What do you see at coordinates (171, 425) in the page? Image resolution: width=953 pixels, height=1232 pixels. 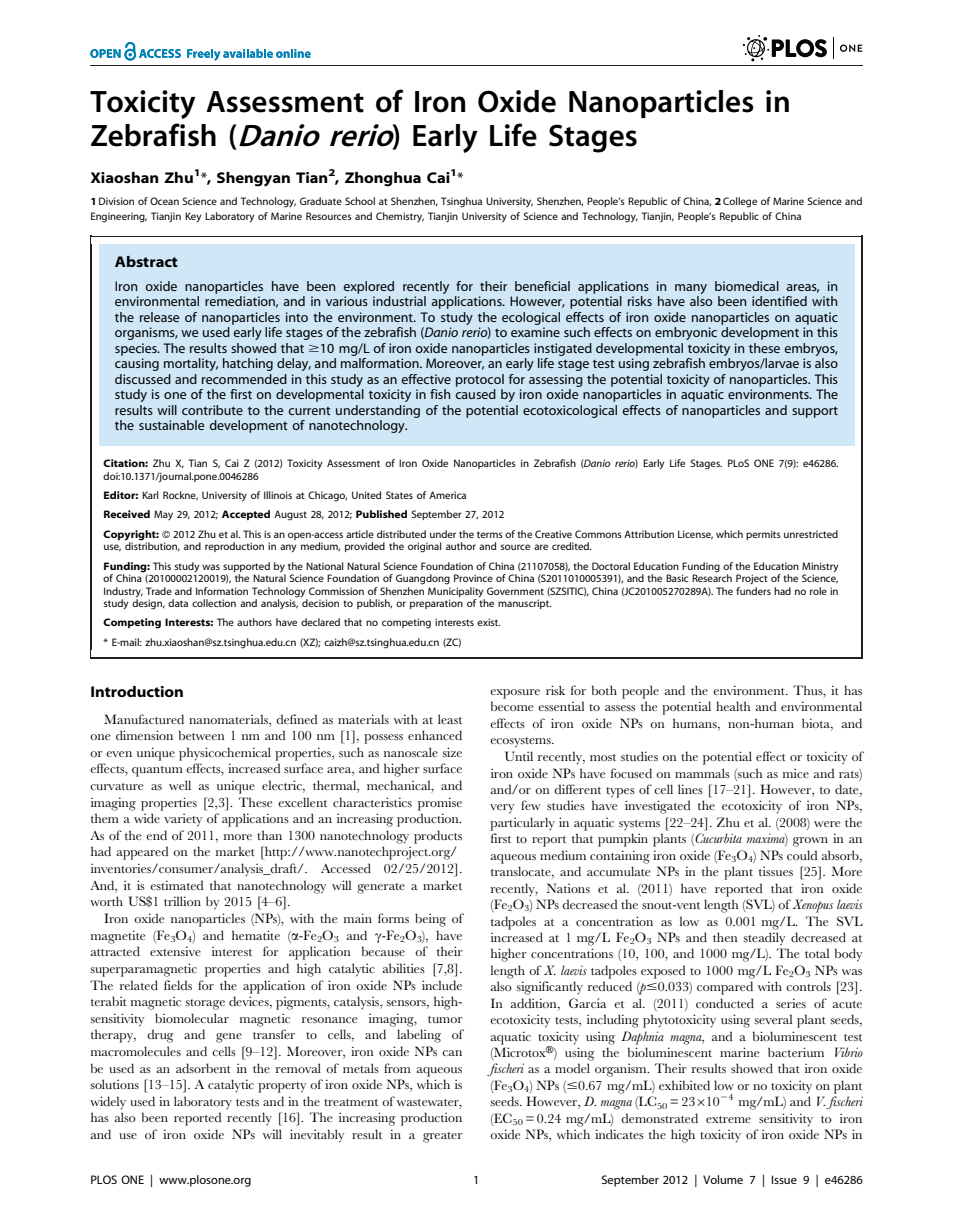 I see `sustainable` at bounding box center [171, 425].
